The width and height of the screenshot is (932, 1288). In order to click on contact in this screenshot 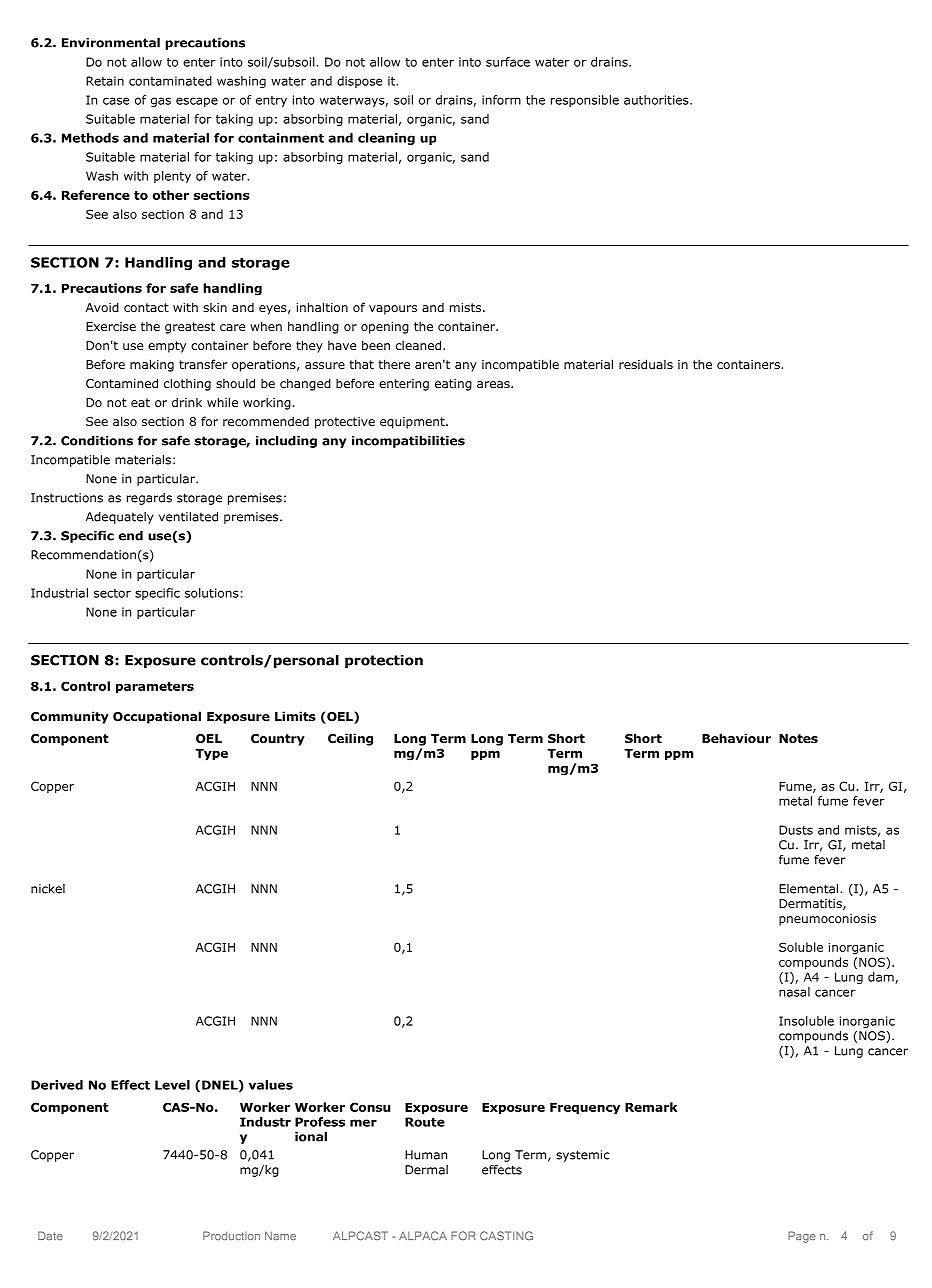, I will do `click(146, 307)`.
